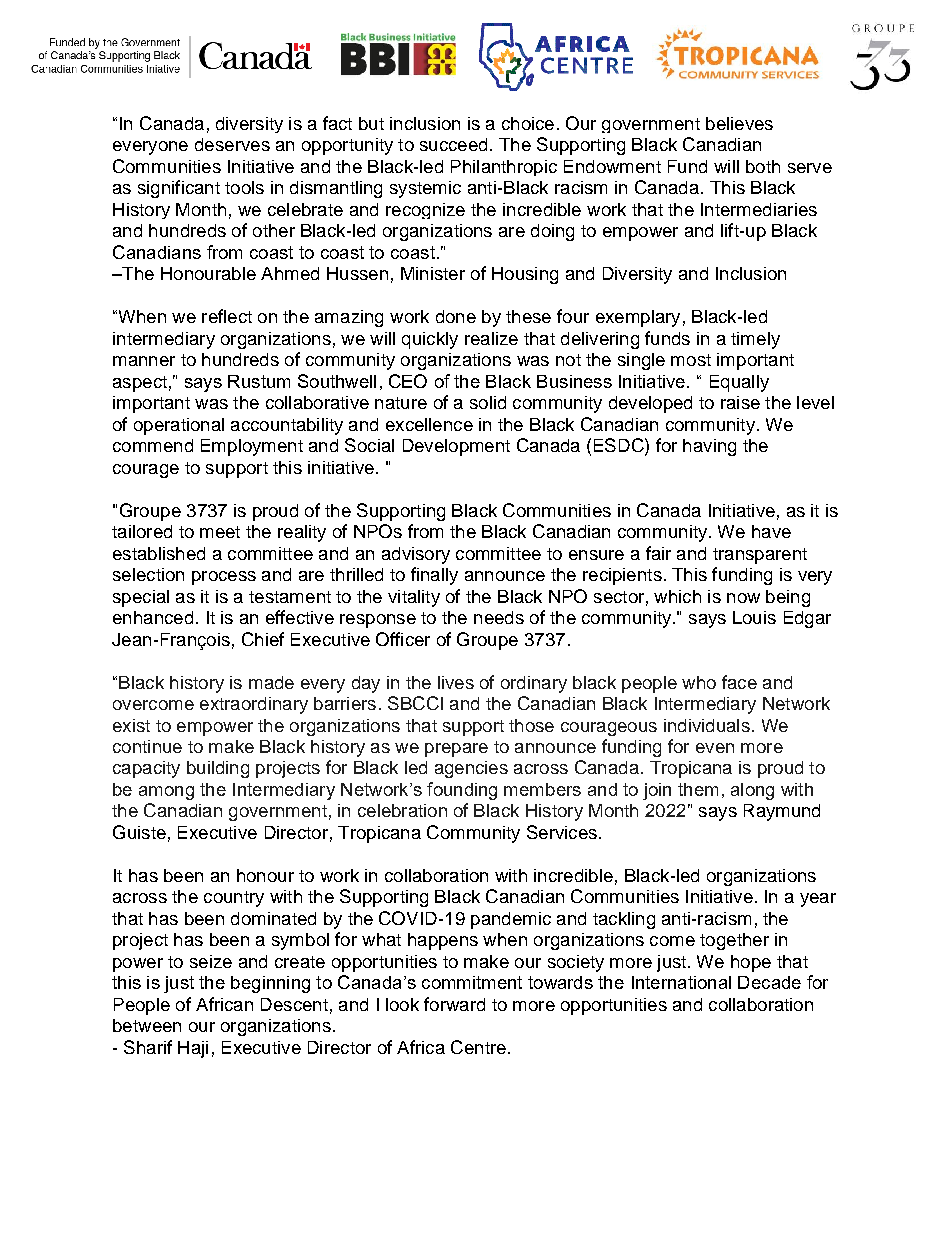  I want to click on both, so click(763, 166).
